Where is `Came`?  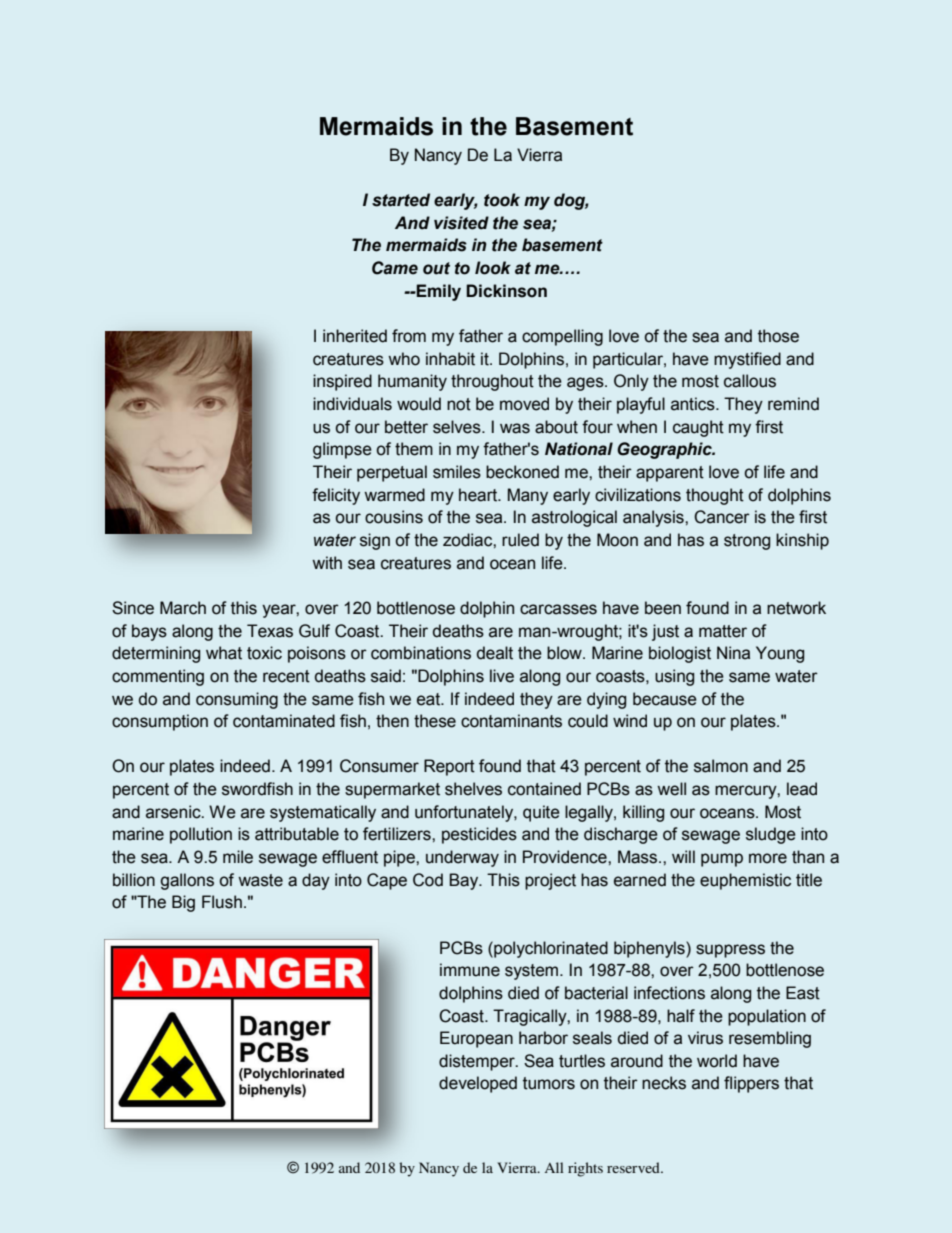 Came is located at coordinates (395, 268).
